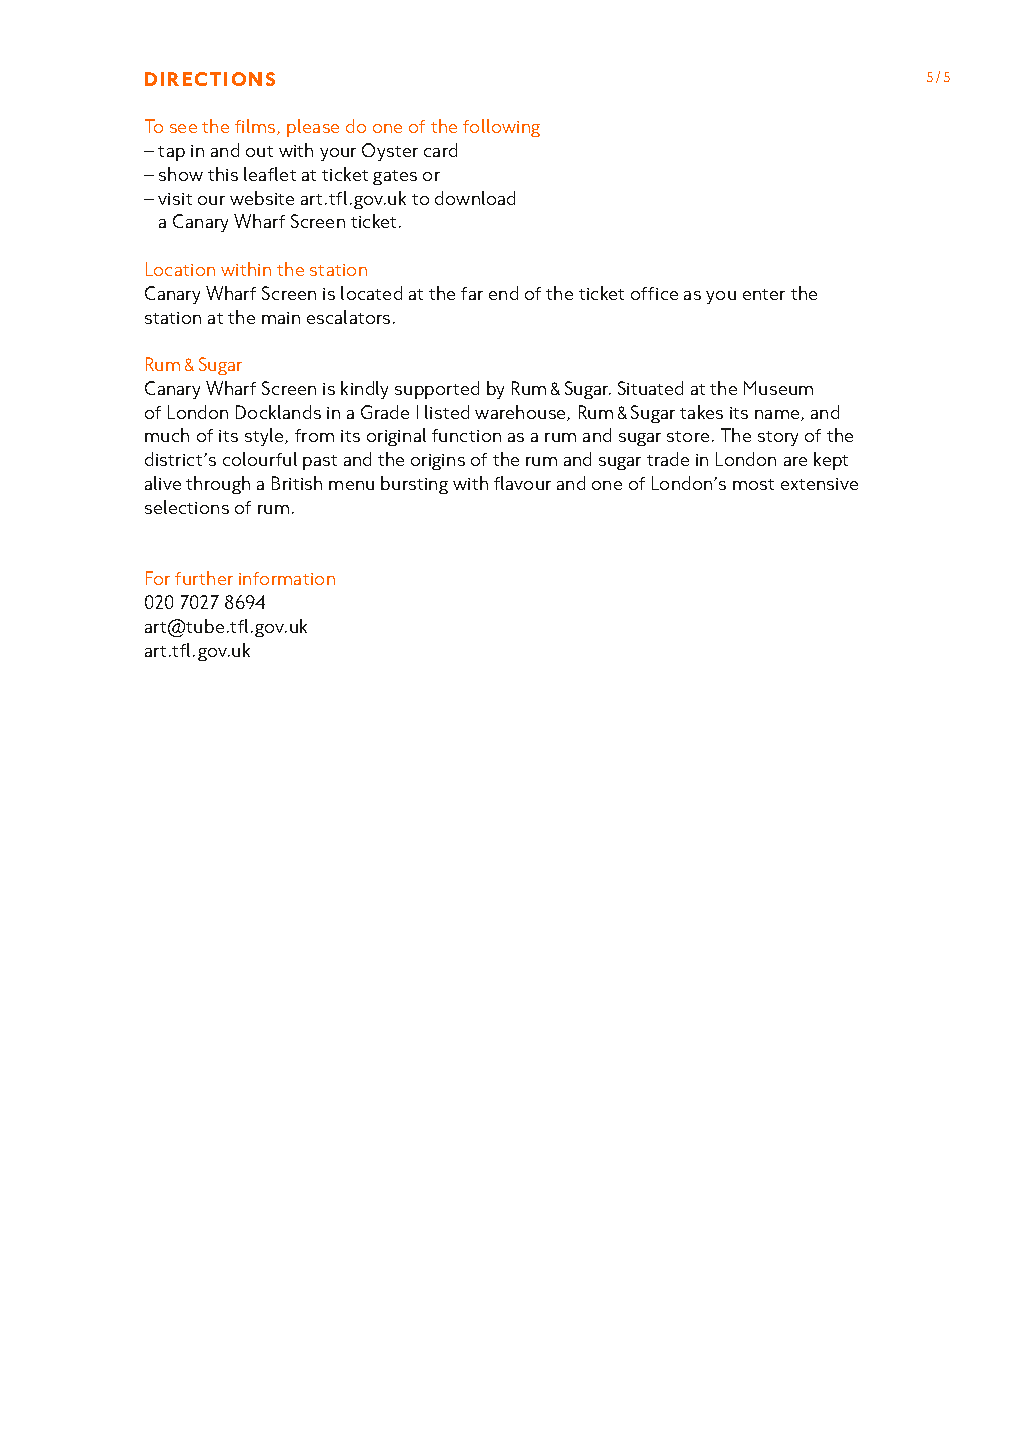  Describe the element at coordinates (259, 151) in the image. I see `out` at that location.
